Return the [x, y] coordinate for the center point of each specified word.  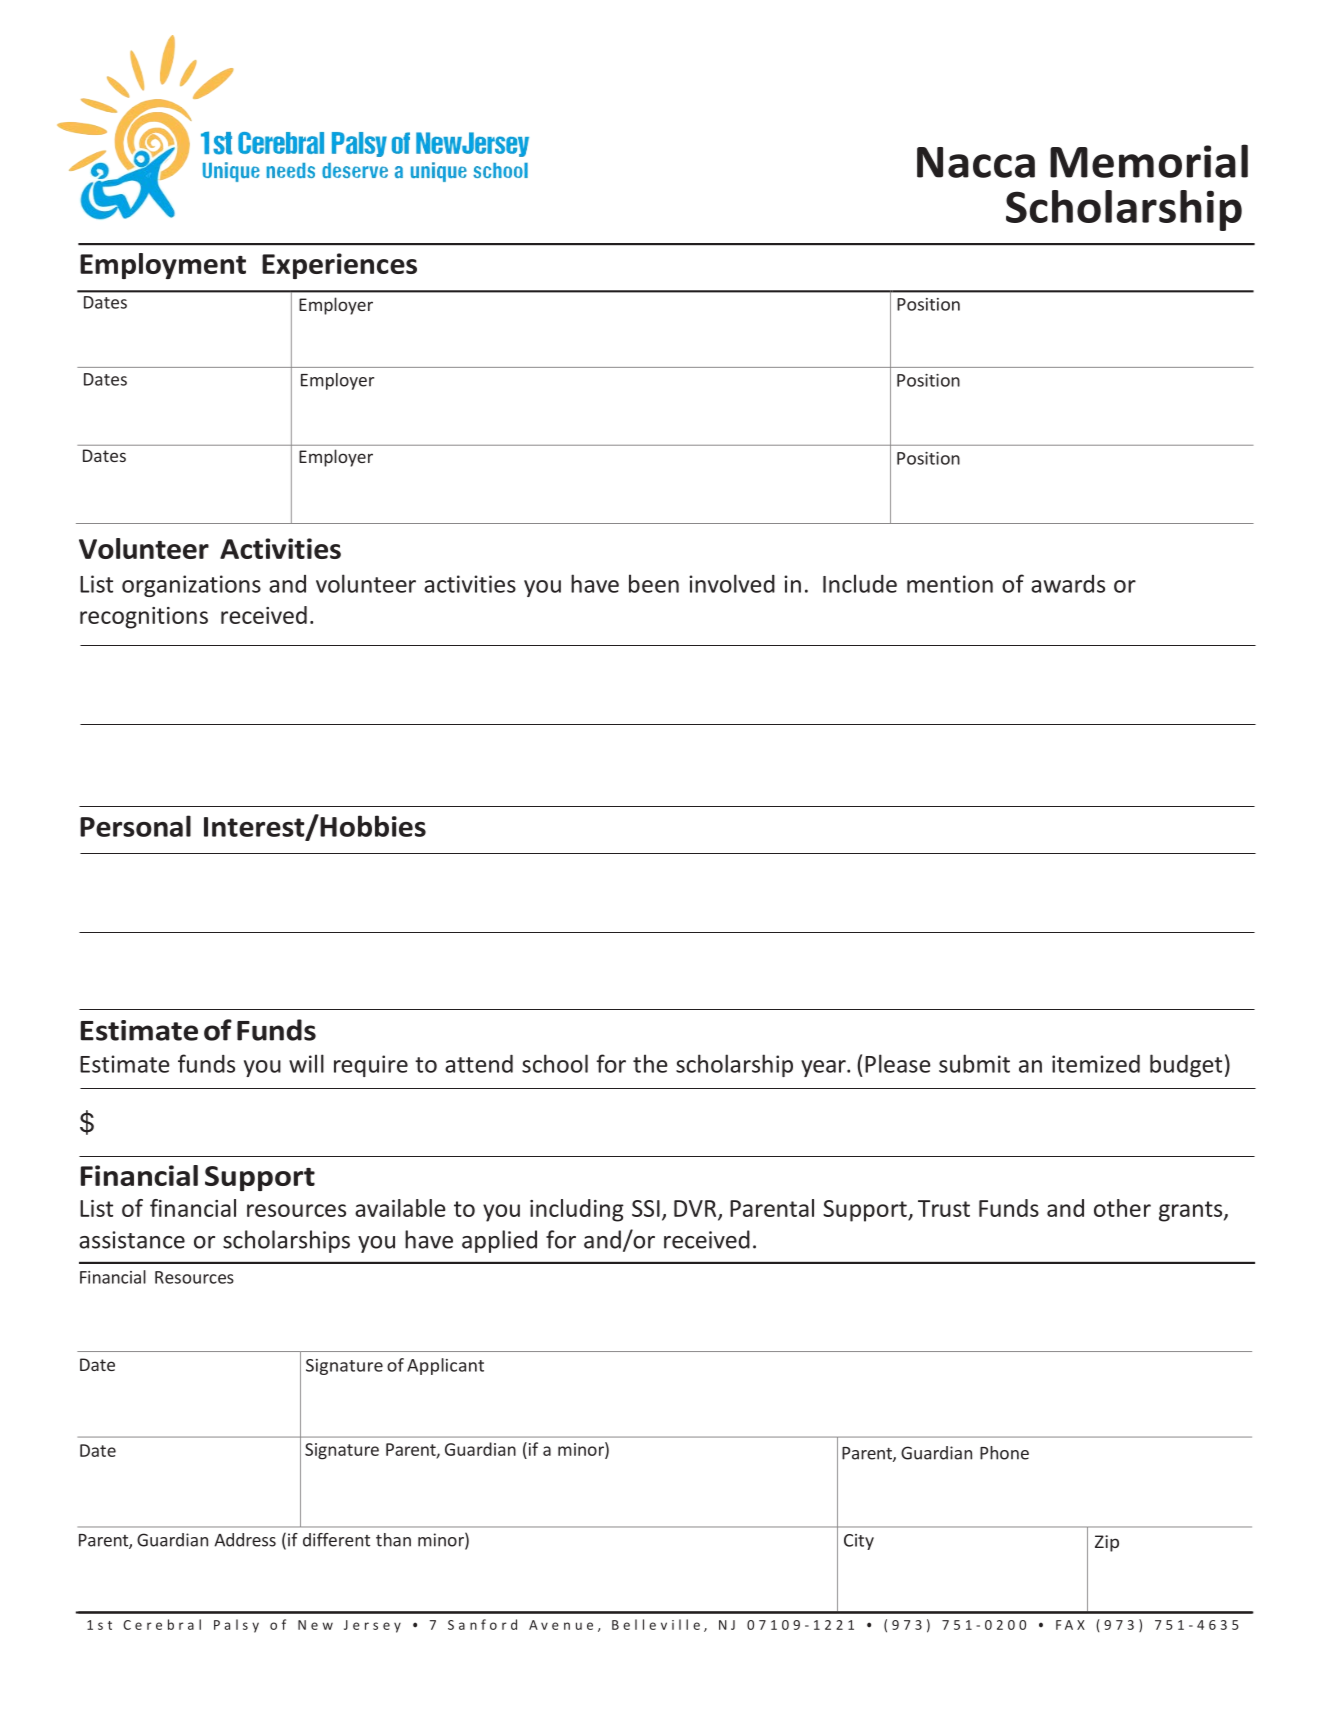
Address [245, 1540]
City [859, 1542]
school [555, 1063]
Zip [1107, 1543]
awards [1068, 584]
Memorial [1149, 161]
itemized [1096, 1064]
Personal [135, 826]
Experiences [339, 266]
